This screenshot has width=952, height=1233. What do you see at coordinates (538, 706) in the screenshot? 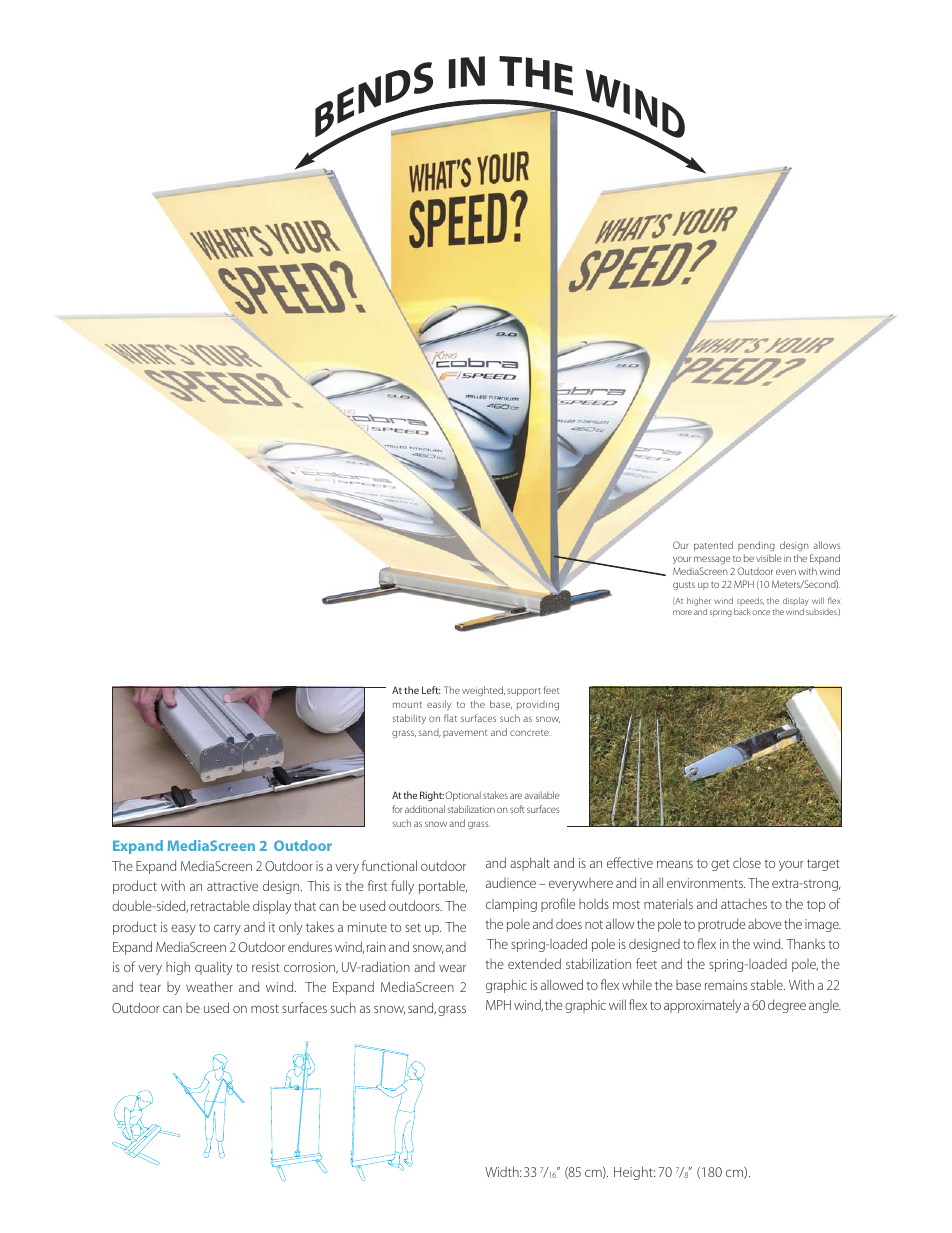
I see `providing` at bounding box center [538, 706].
